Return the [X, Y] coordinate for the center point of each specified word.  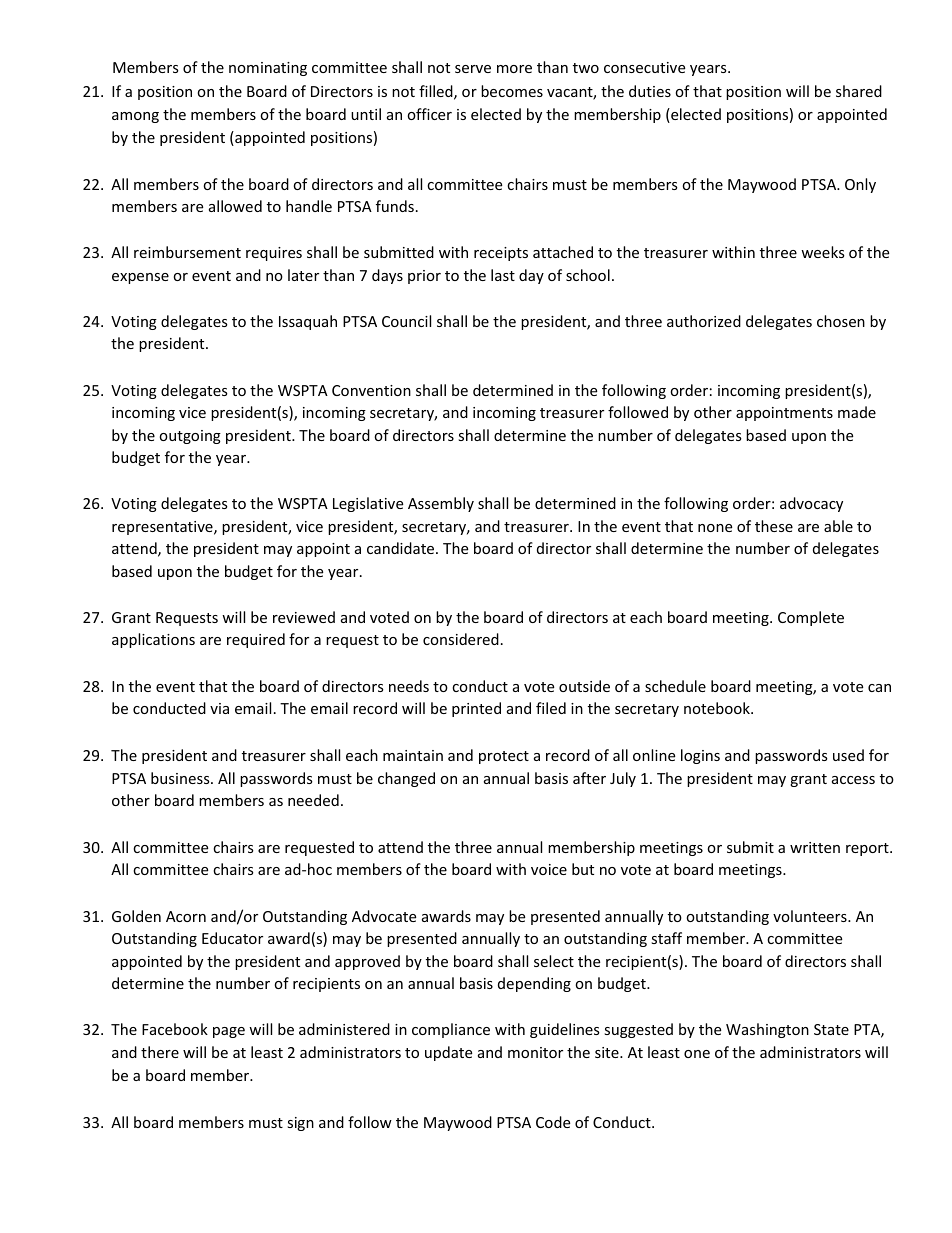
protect [504, 757]
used [848, 755]
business [181, 778]
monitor [535, 1052]
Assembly [441, 504]
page [229, 1032]
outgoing [190, 437]
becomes [512, 91]
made [857, 412]
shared [859, 91]
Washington [767, 1030]
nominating [268, 69]
